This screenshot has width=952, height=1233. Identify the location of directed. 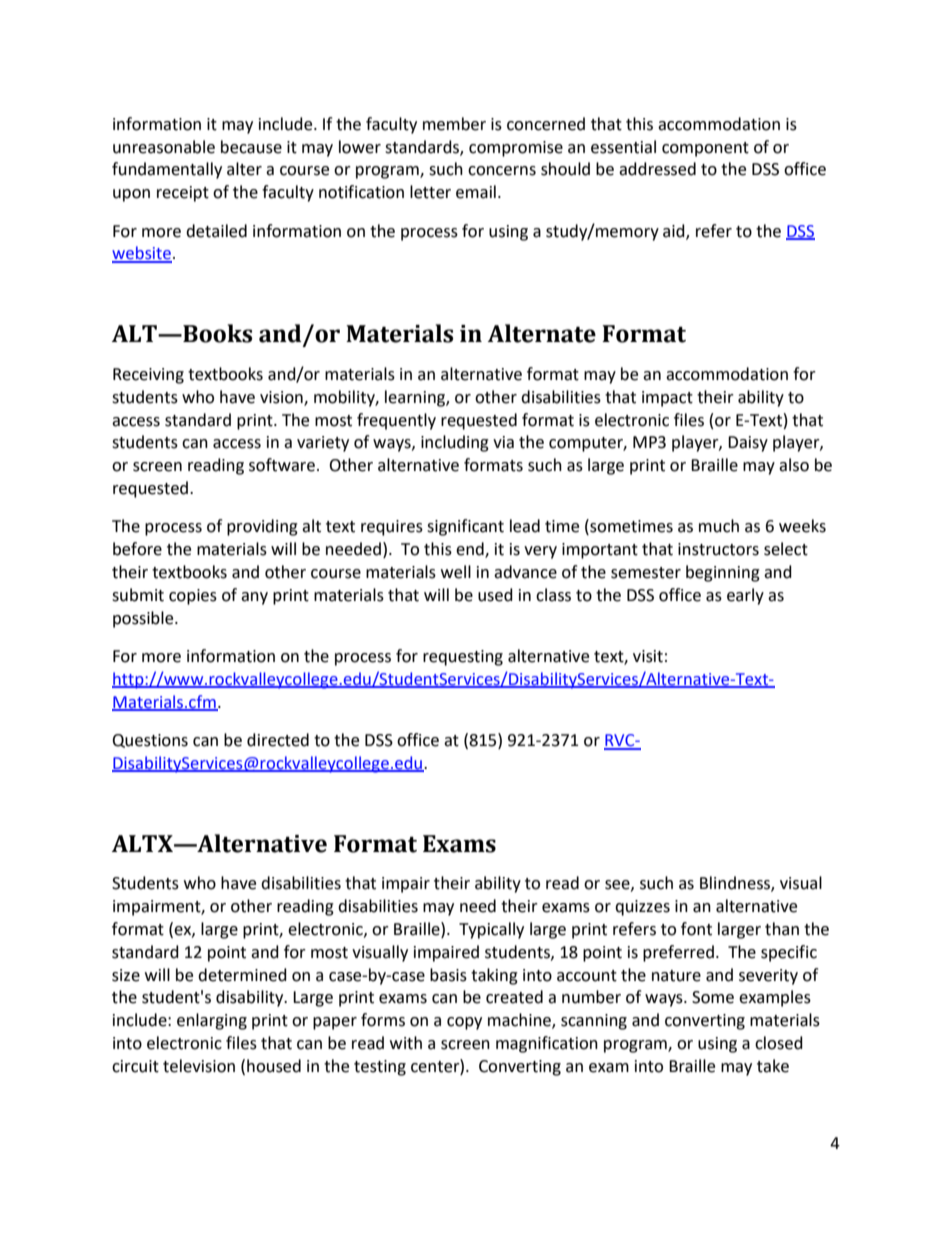
(278, 740).
